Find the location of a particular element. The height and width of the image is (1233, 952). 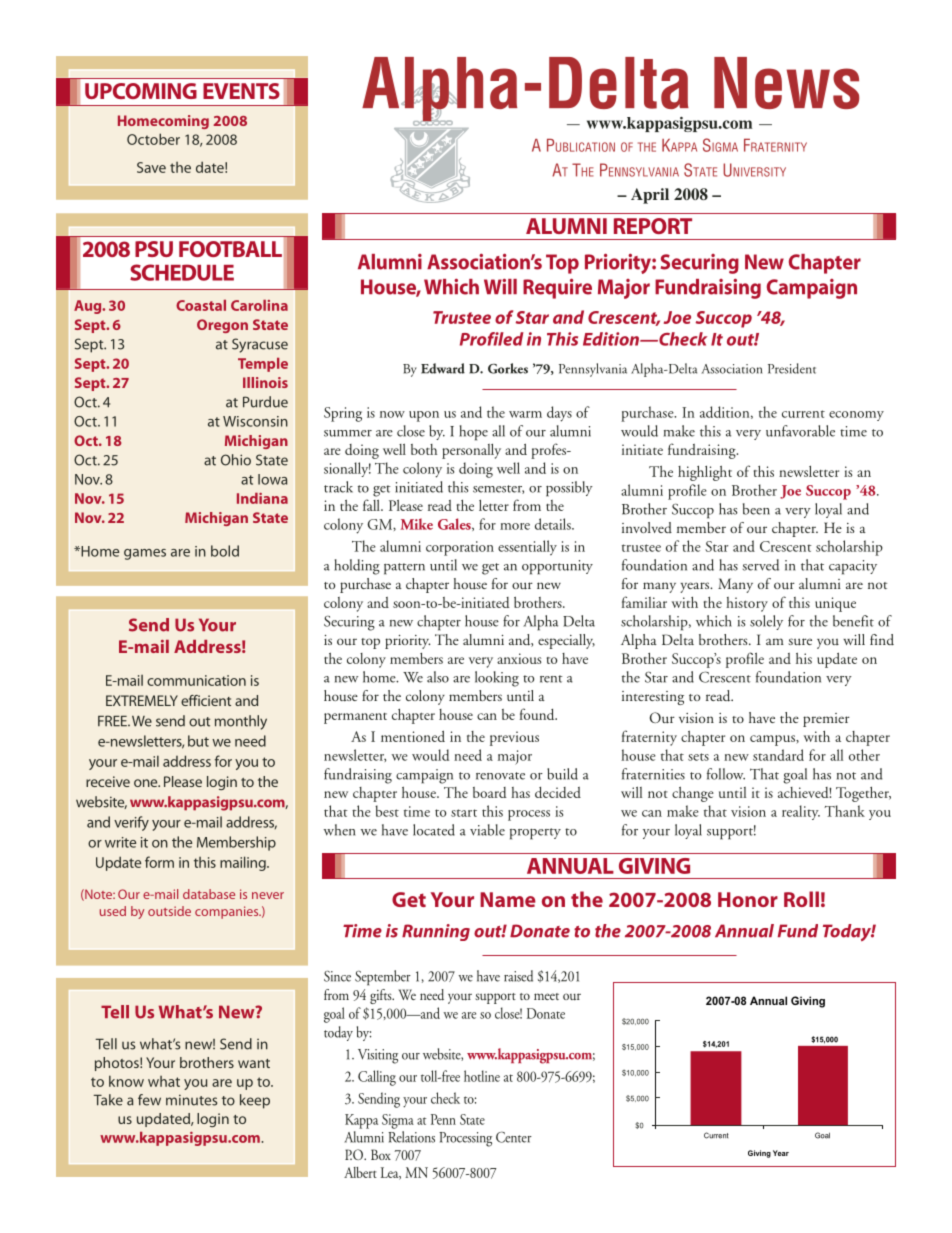

meet is located at coordinates (546, 996).
